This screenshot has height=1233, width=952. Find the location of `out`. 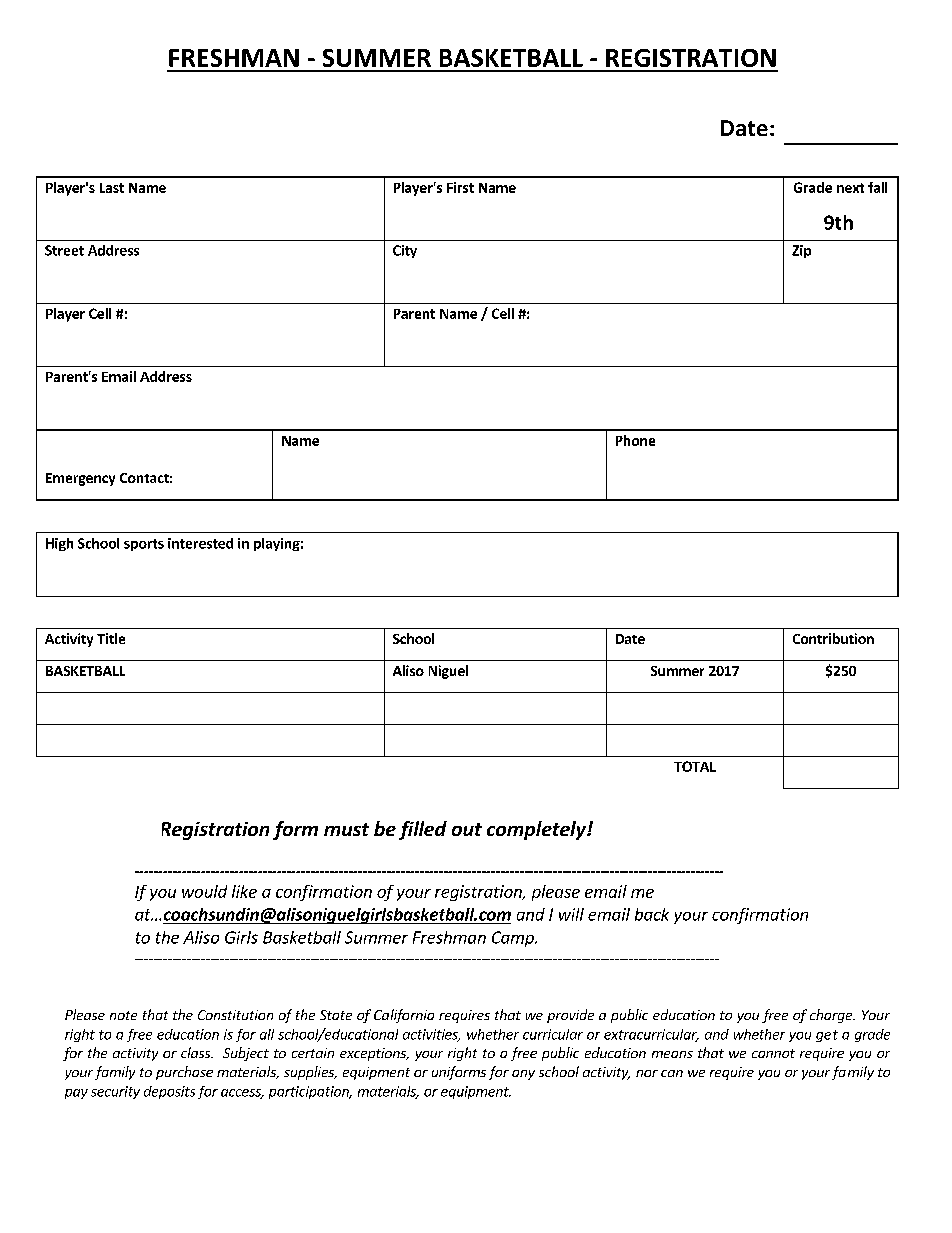

out is located at coordinates (467, 829).
